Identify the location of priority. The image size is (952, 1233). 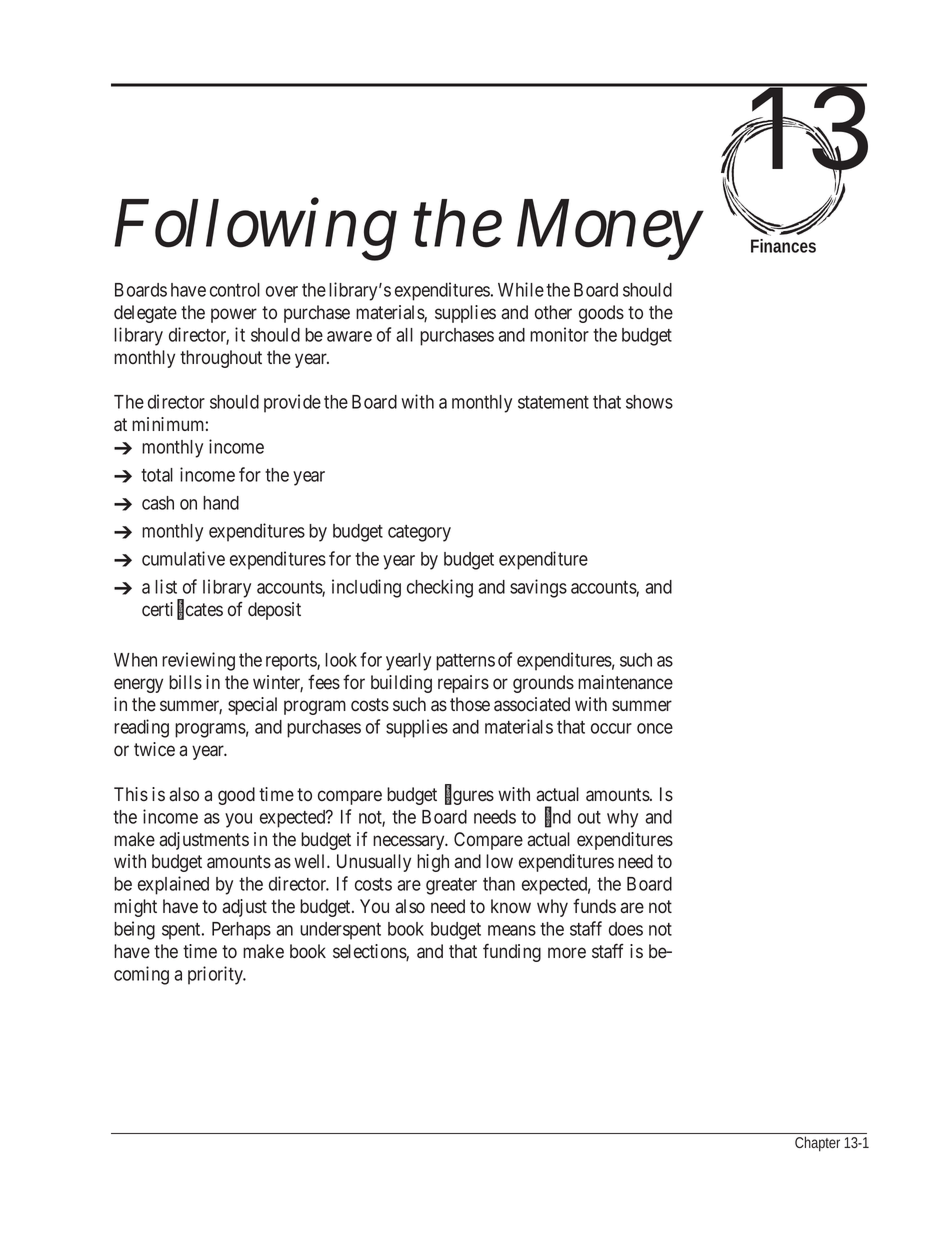
(216, 975).
